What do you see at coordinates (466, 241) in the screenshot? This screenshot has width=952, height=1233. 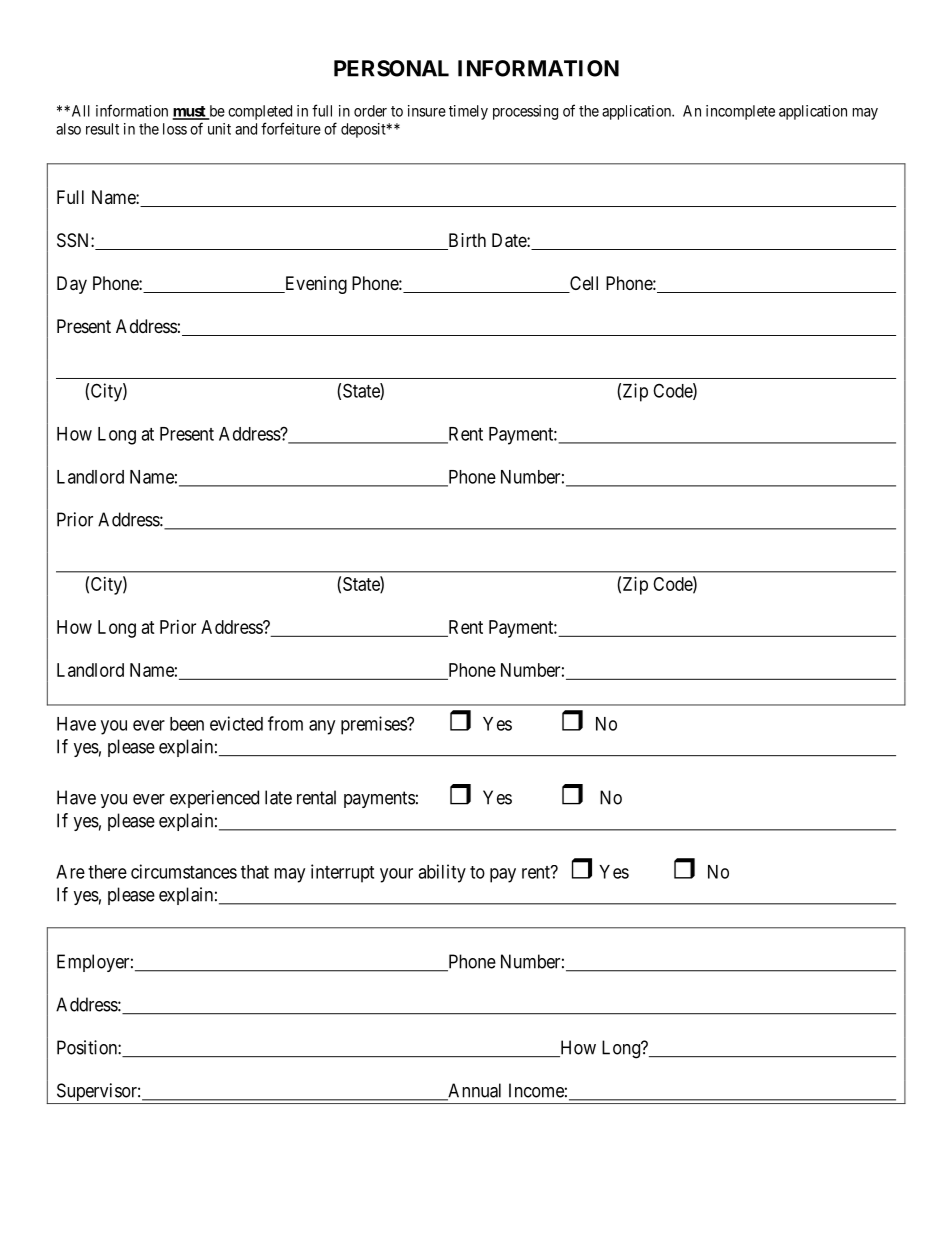 I see `Birth` at bounding box center [466, 241].
